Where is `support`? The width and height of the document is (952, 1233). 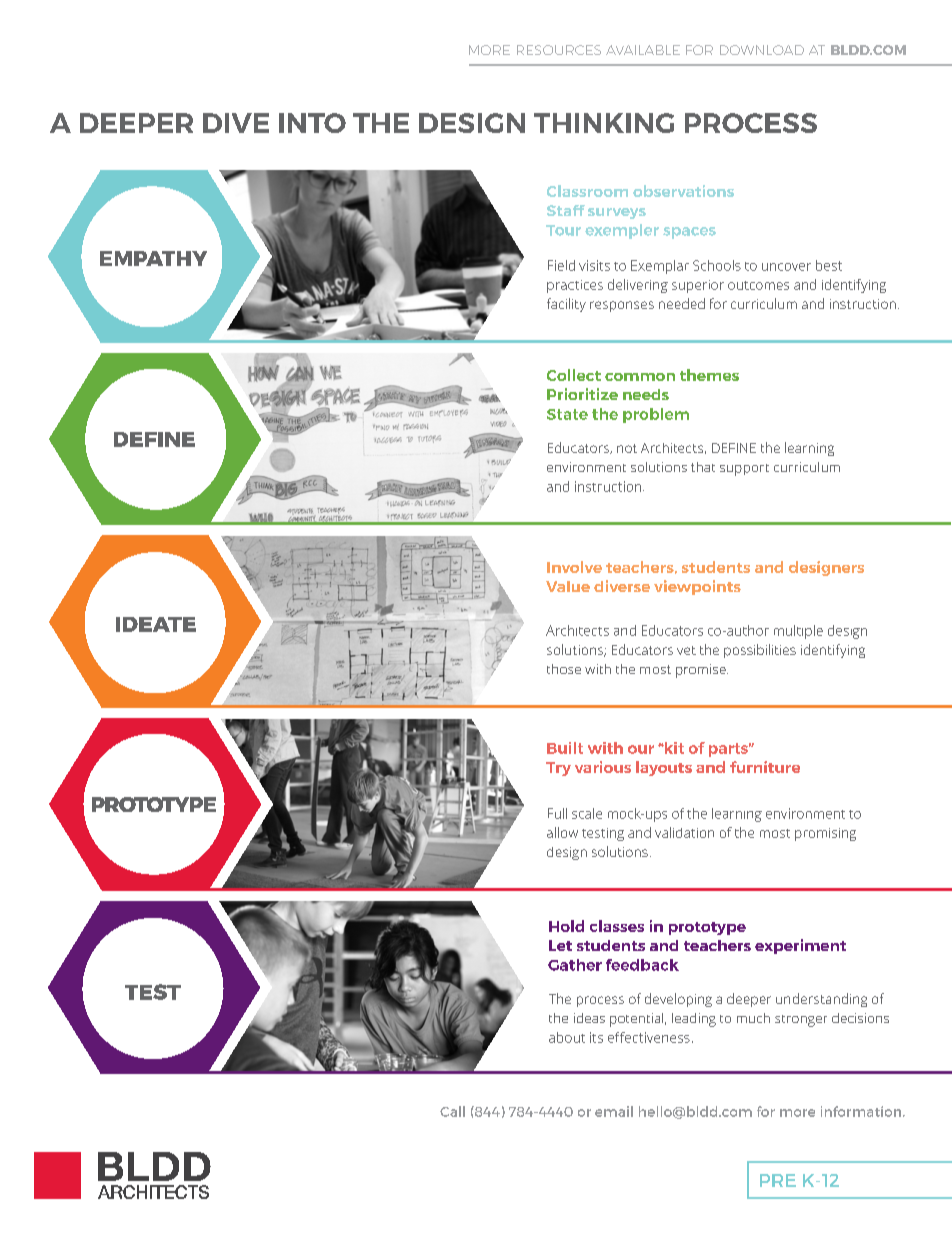
support is located at coordinates (744, 470).
